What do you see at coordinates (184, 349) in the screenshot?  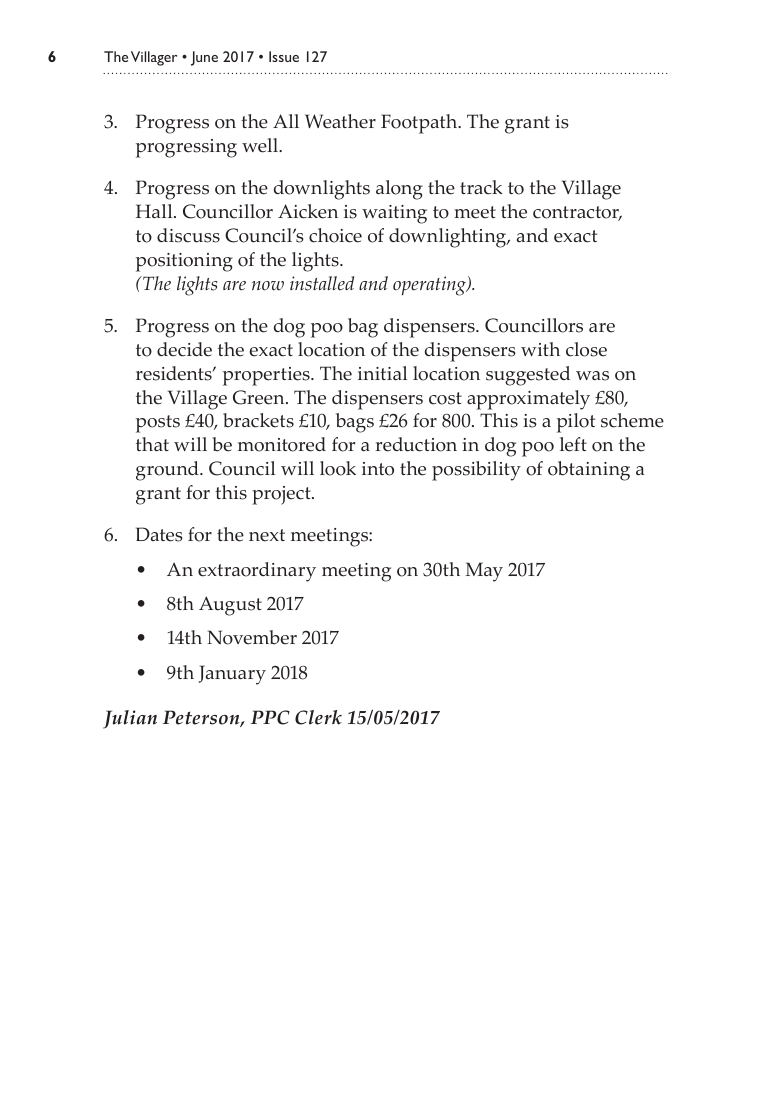 I see `decide` at bounding box center [184, 349].
